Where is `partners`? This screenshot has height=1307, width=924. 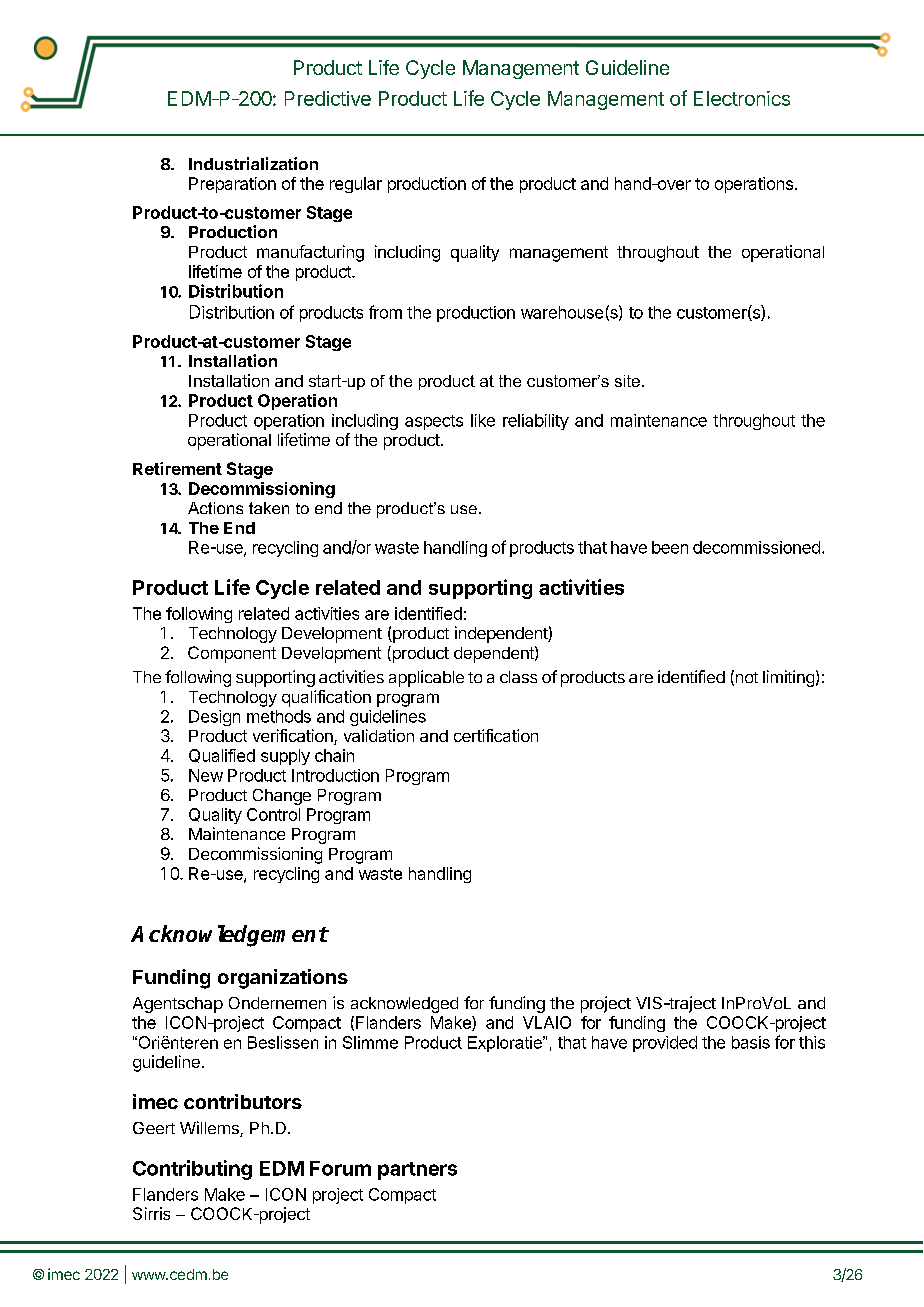 partners is located at coordinates (417, 1171).
